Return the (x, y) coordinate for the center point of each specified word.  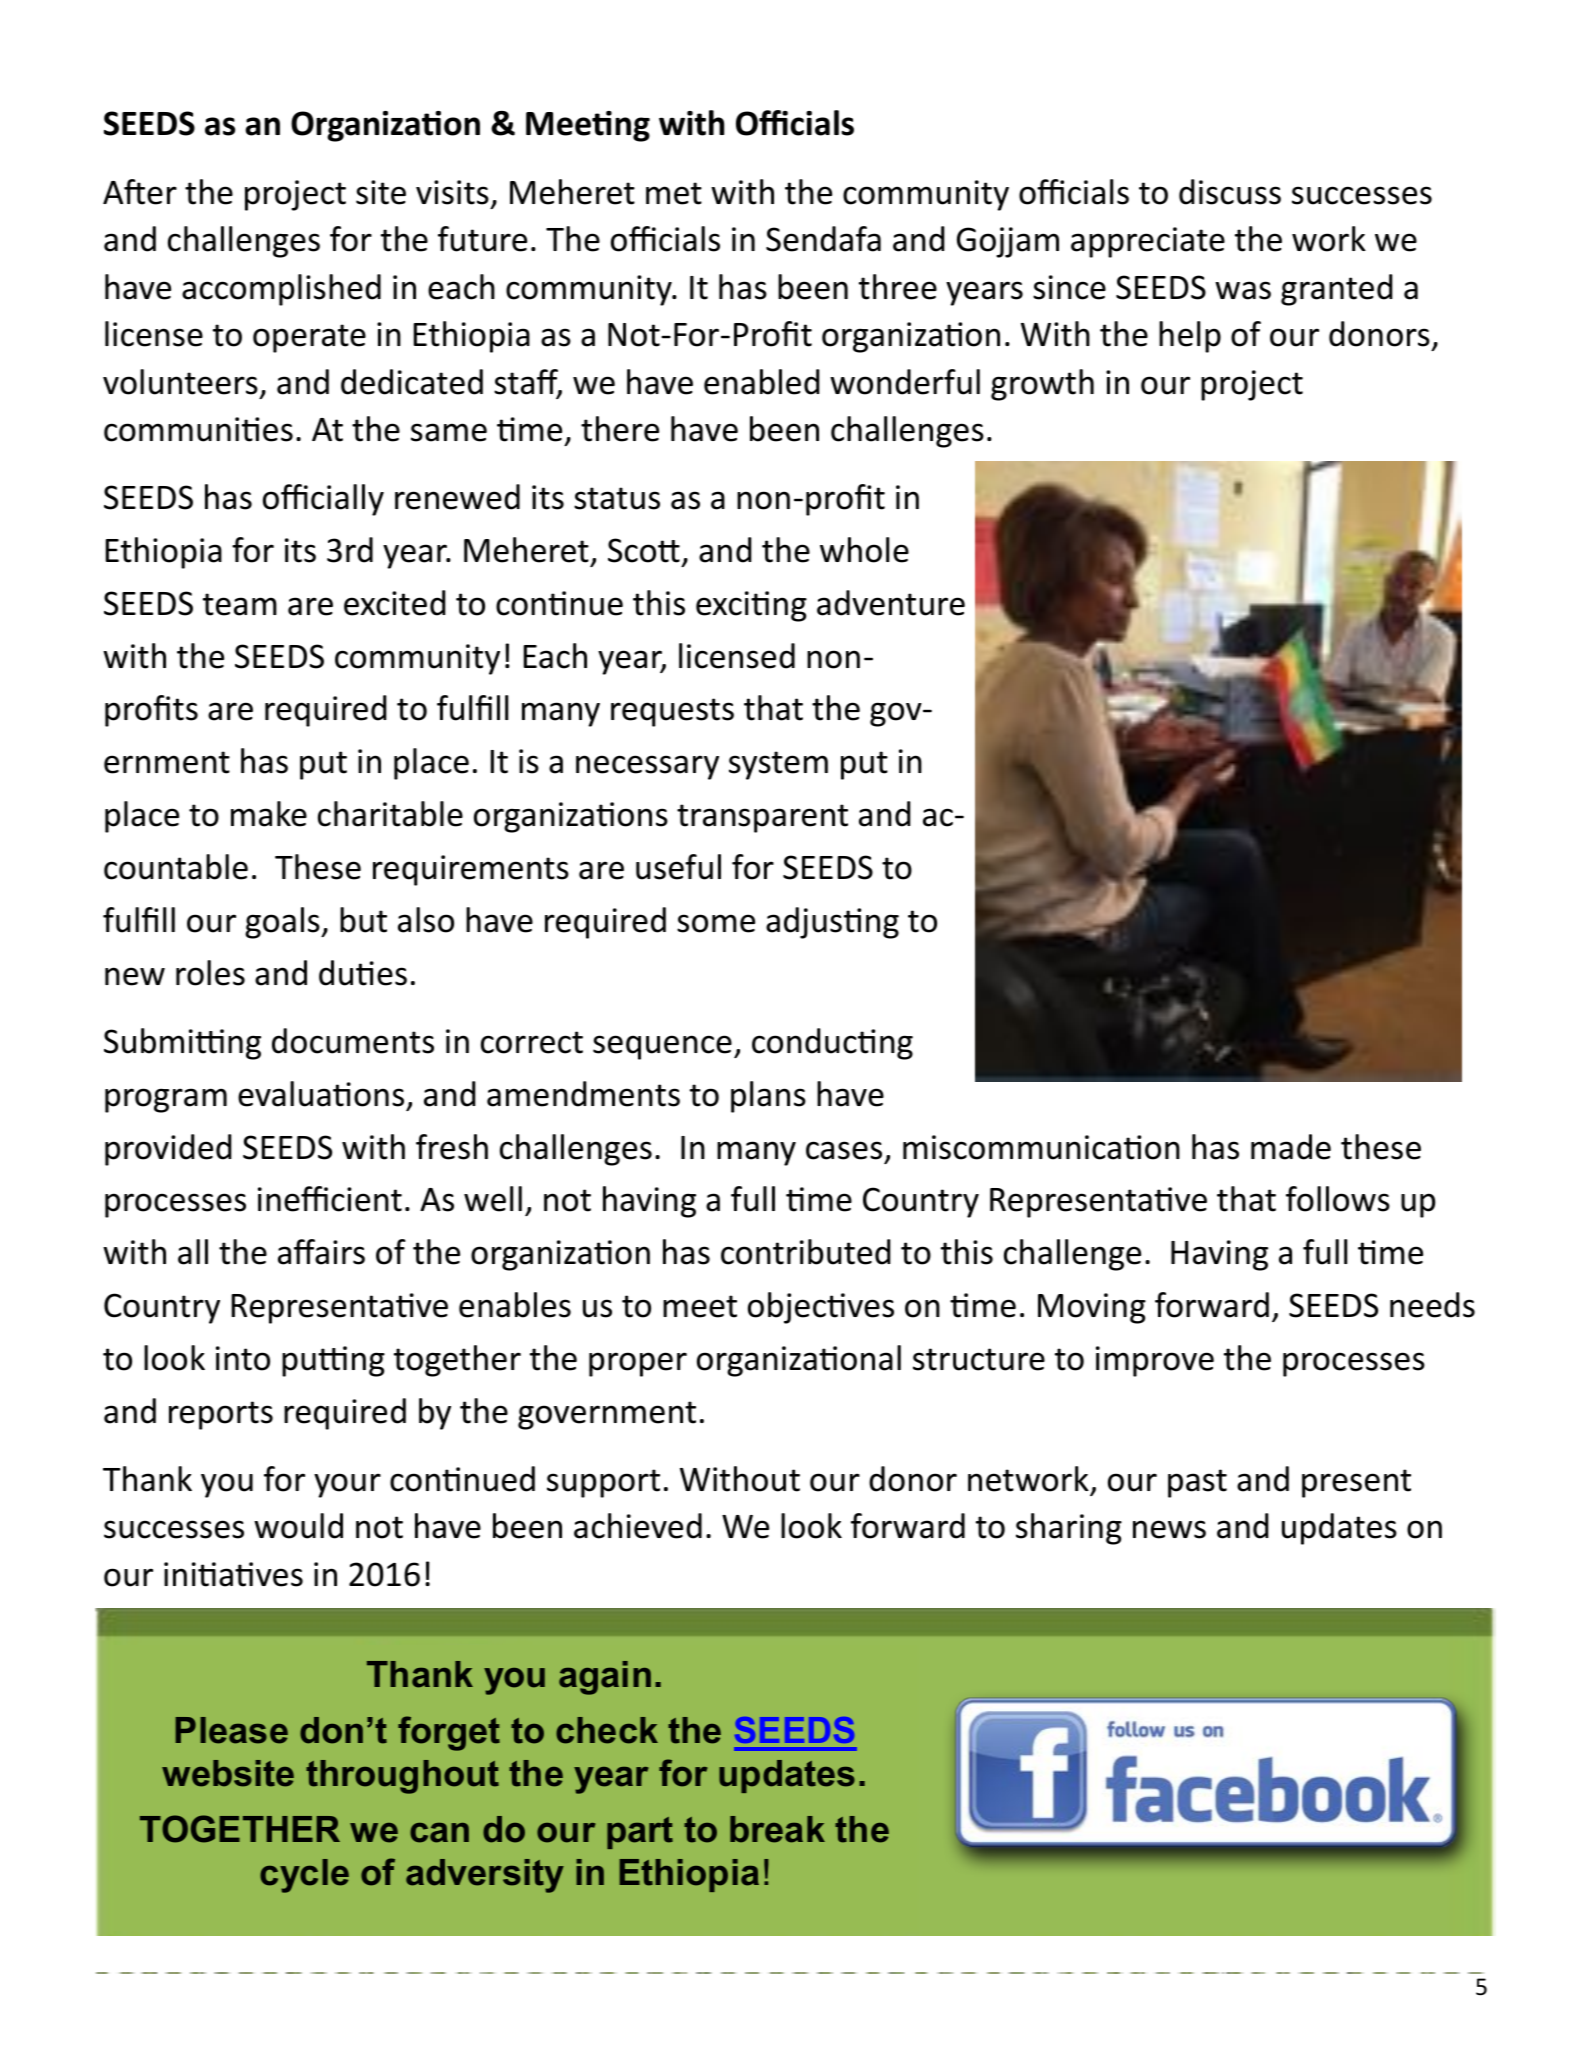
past (1197, 1483)
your (347, 1485)
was (1243, 290)
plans (768, 1097)
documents (353, 1041)
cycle (304, 1876)
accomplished (281, 290)
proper (638, 1364)
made (1291, 1147)
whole (864, 550)
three (898, 287)
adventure (891, 603)
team (240, 604)
